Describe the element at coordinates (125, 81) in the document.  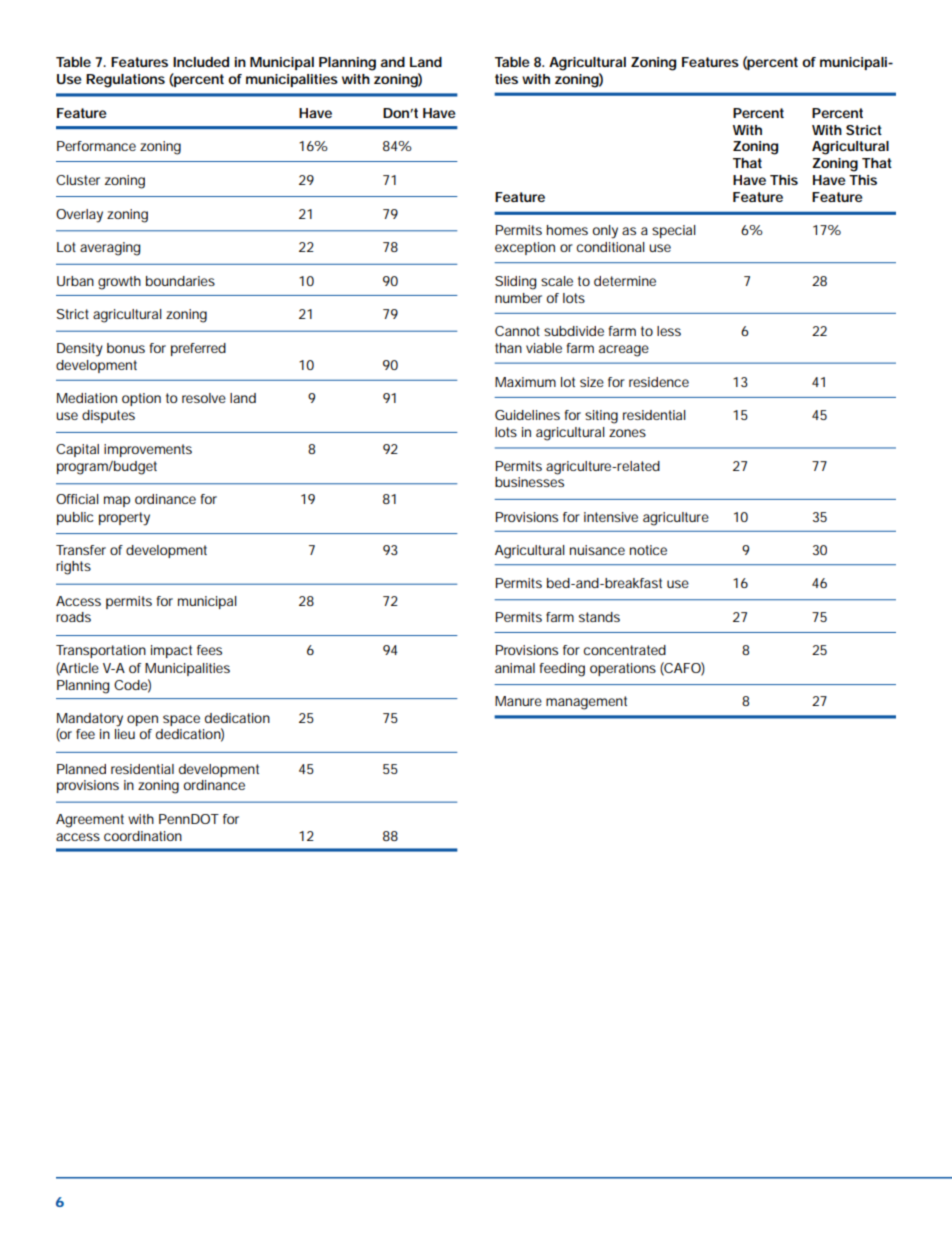
I see `Regulations` at that location.
